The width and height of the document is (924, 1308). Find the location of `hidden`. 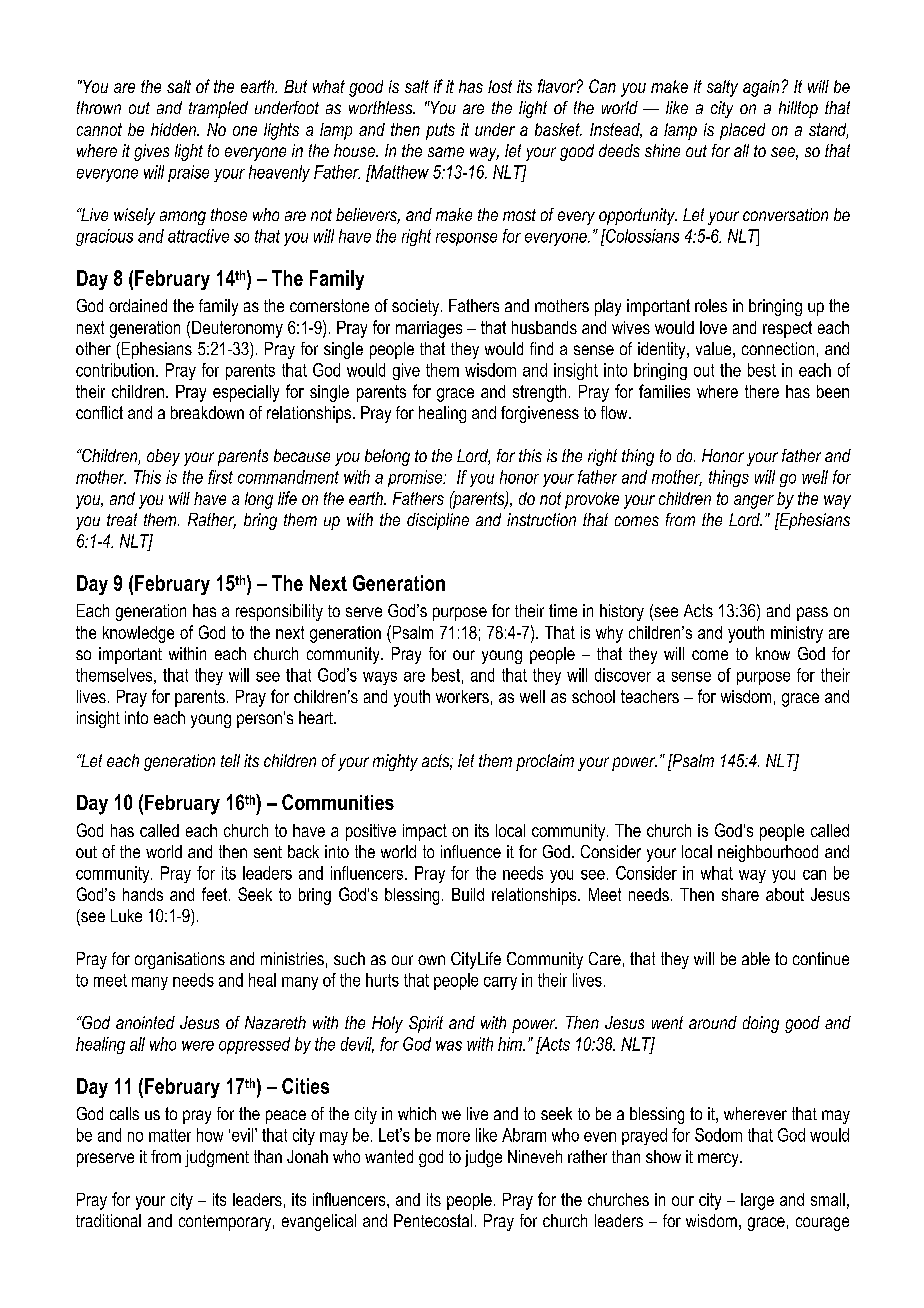

hidden is located at coordinates (174, 129).
